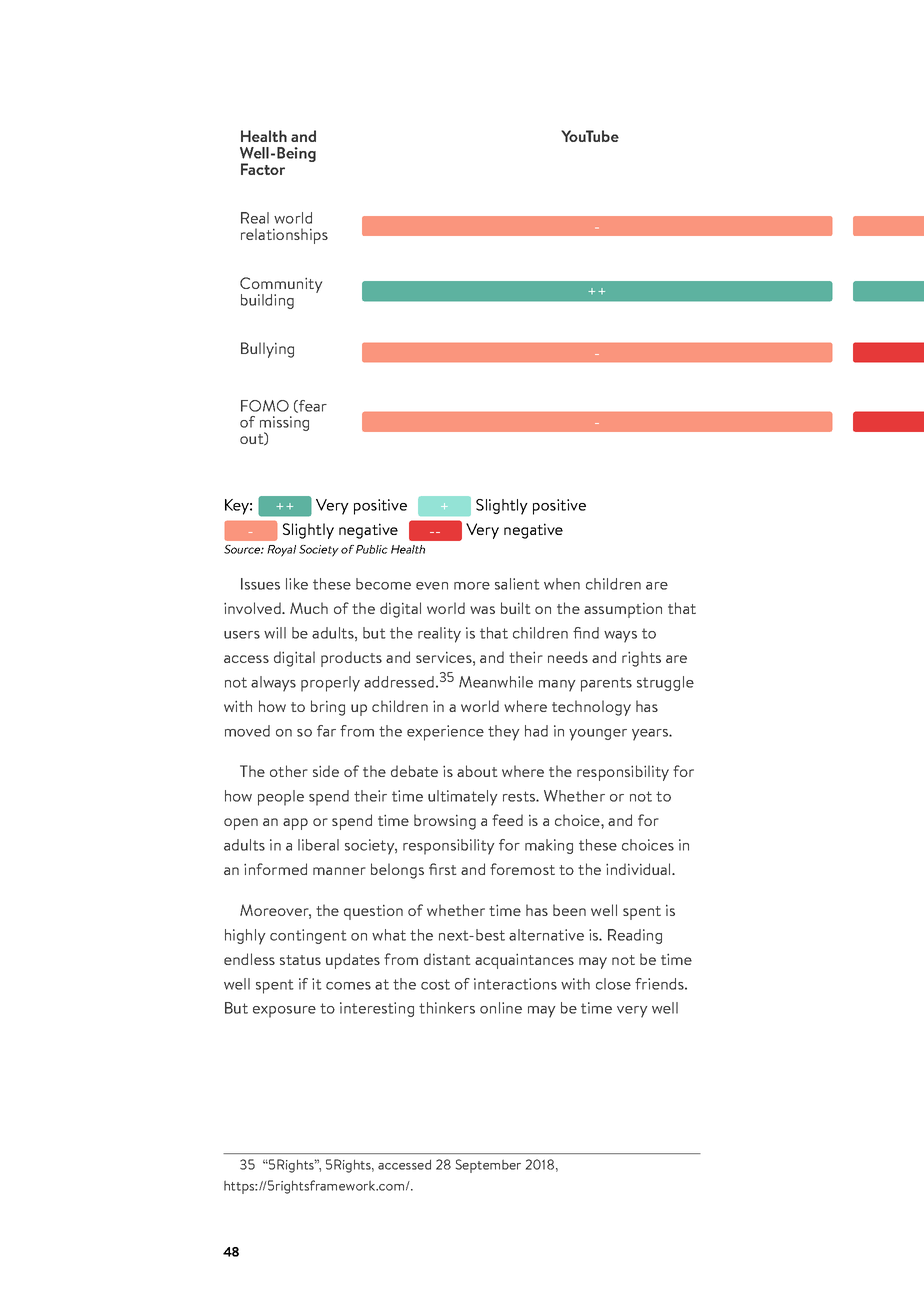 The image size is (924, 1308). What do you see at coordinates (613, 984) in the screenshot?
I see `close` at bounding box center [613, 984].
